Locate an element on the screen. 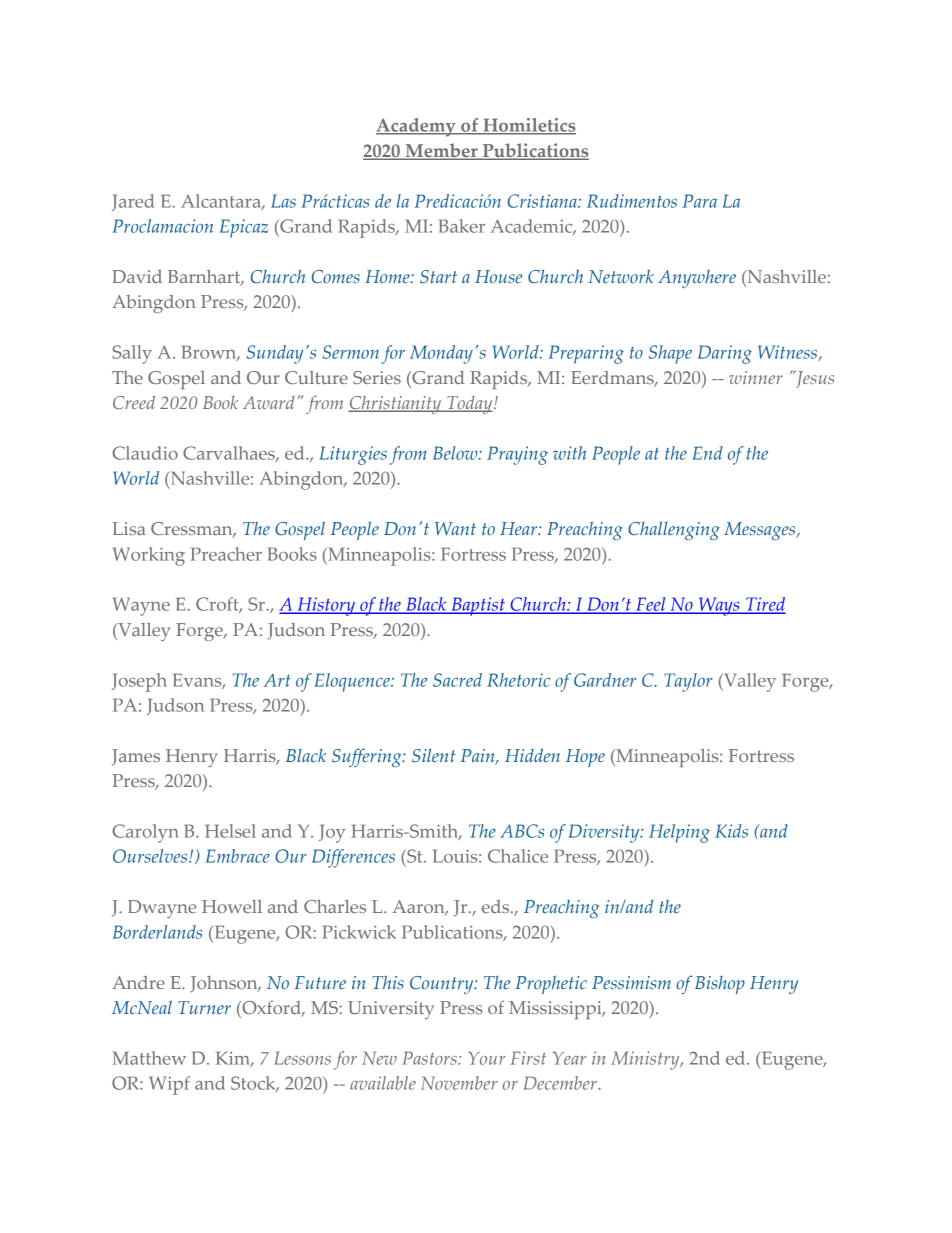  Wipf is located at coordinates (169, 1085).
